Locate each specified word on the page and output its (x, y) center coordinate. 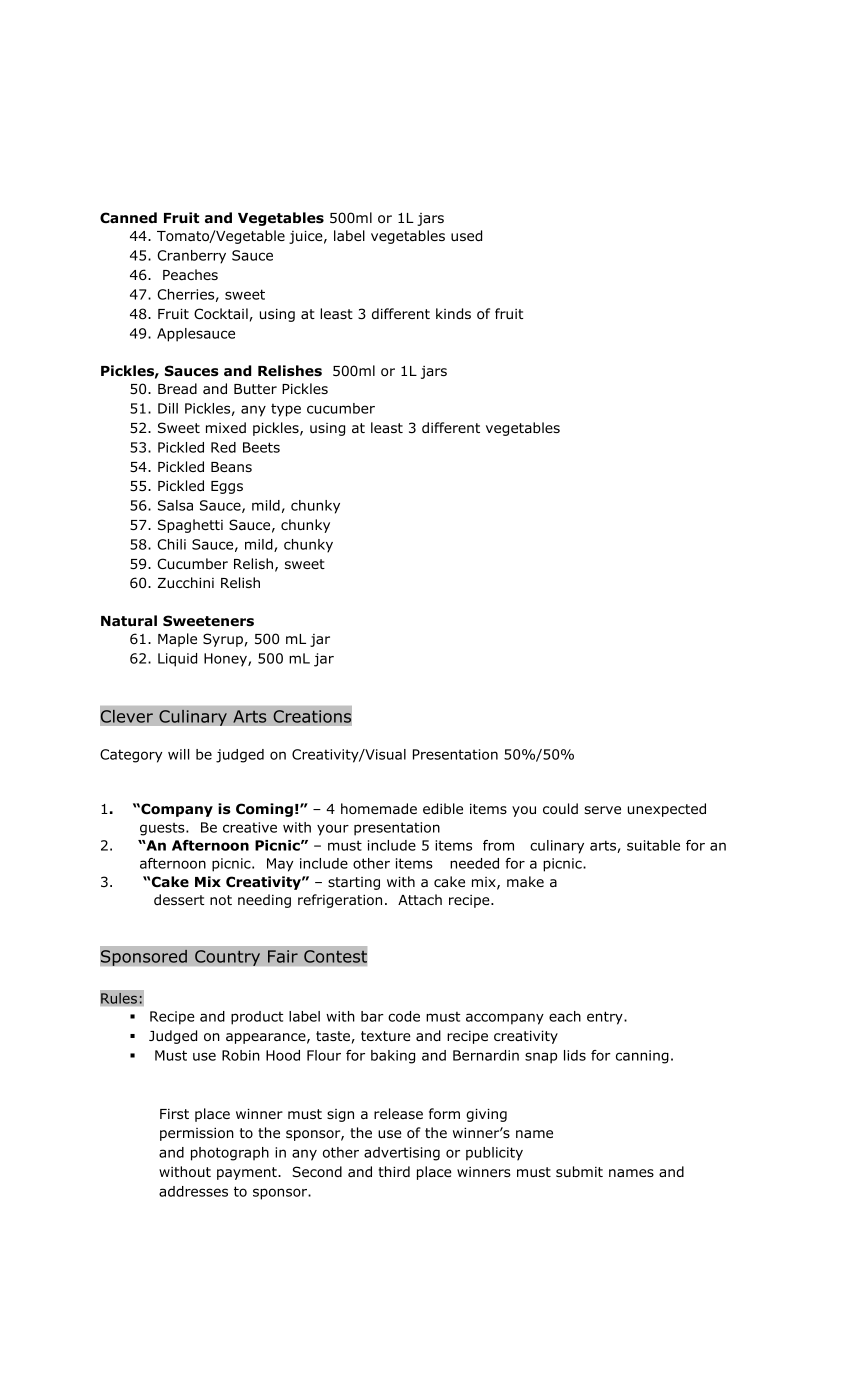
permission (197, 1134)
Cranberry (191, 257)
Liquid (177, 660)
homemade (379, 809)
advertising (402, 1154)
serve (602, 810)
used (466, 235)
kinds (453, 313)
